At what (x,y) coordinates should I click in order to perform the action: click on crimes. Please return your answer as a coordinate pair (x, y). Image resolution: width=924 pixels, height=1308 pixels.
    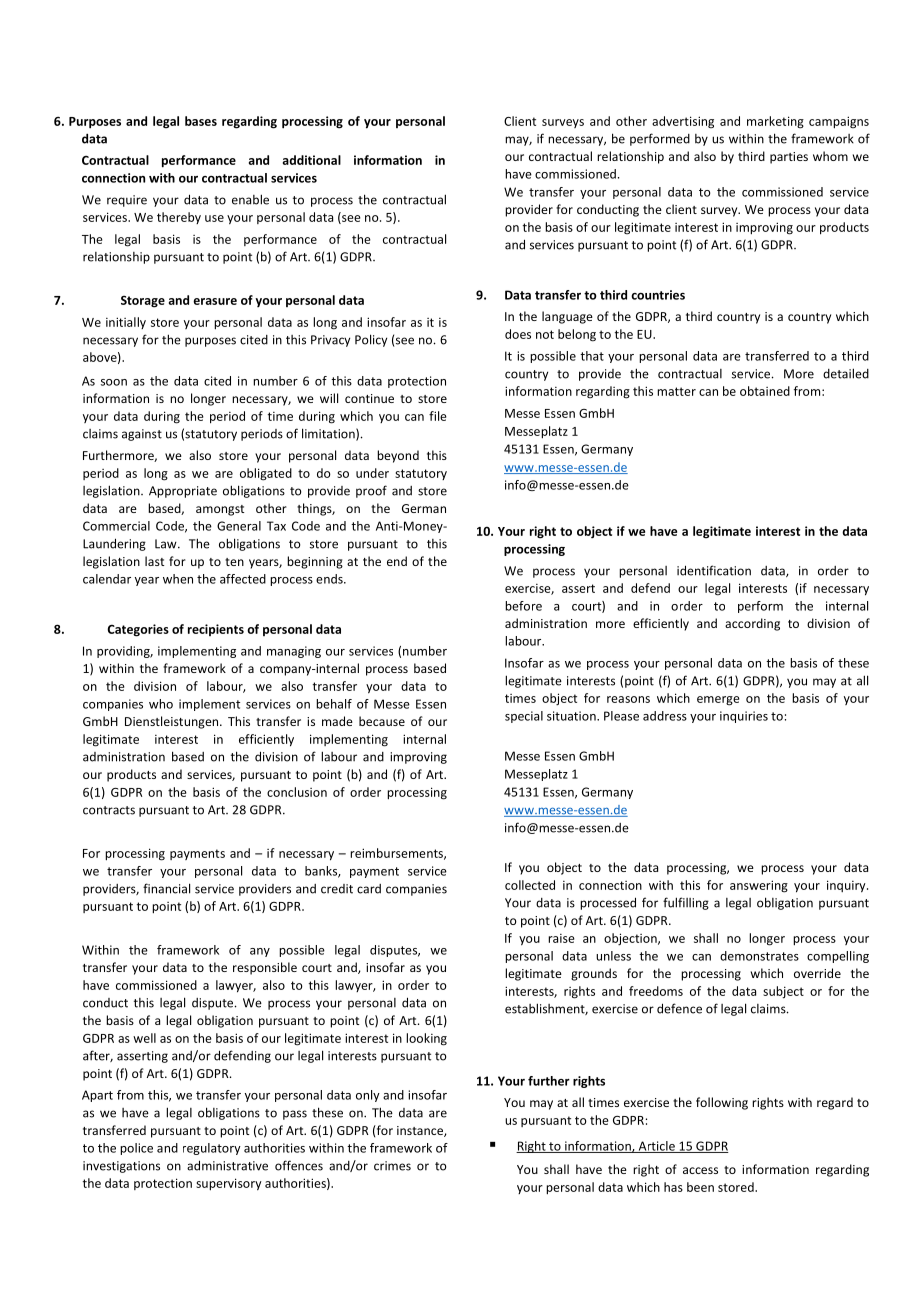
    Looking at the image, I should click on (392, 1166).
